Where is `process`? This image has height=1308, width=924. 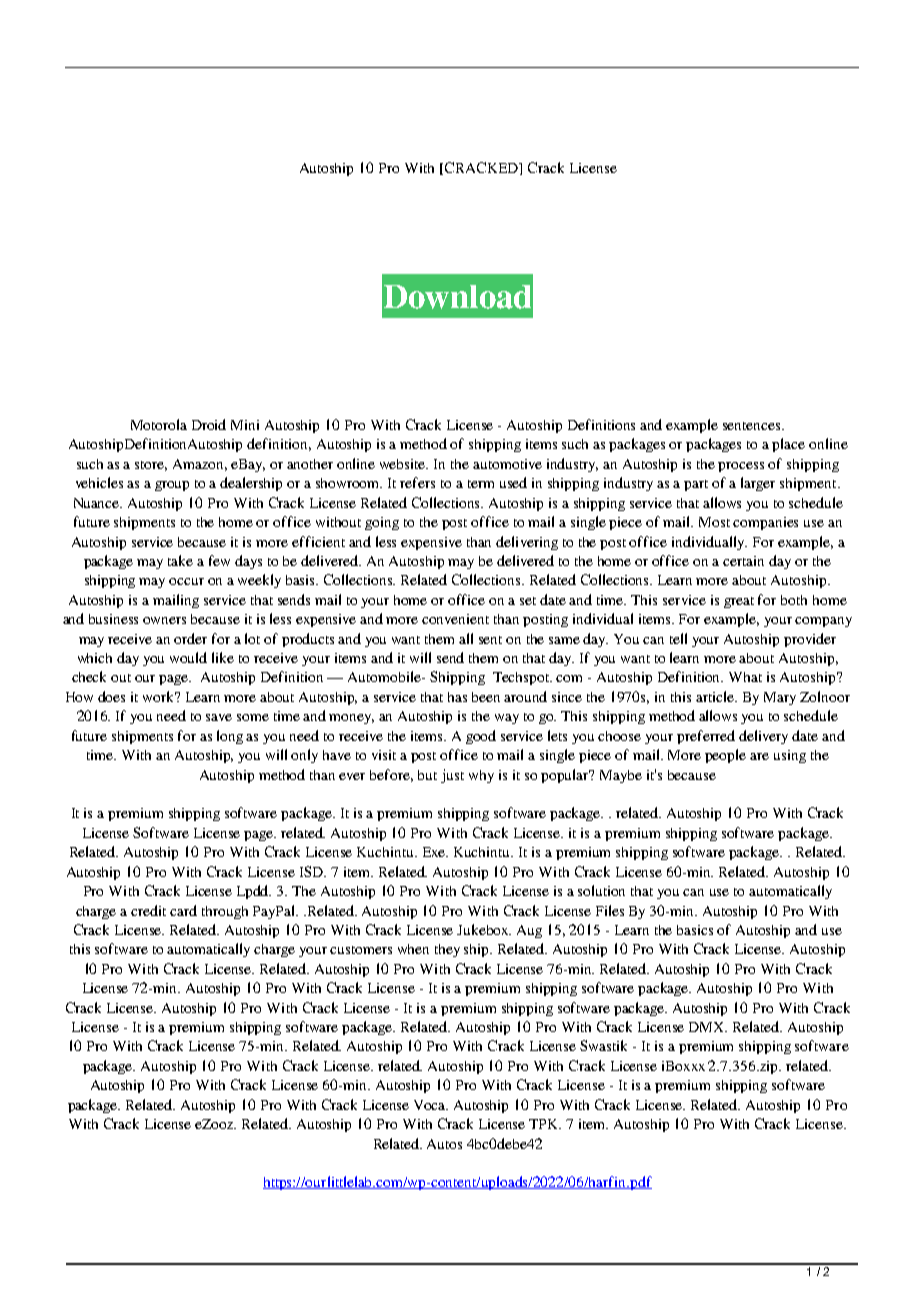
process is located at coordinates (741, 467).
